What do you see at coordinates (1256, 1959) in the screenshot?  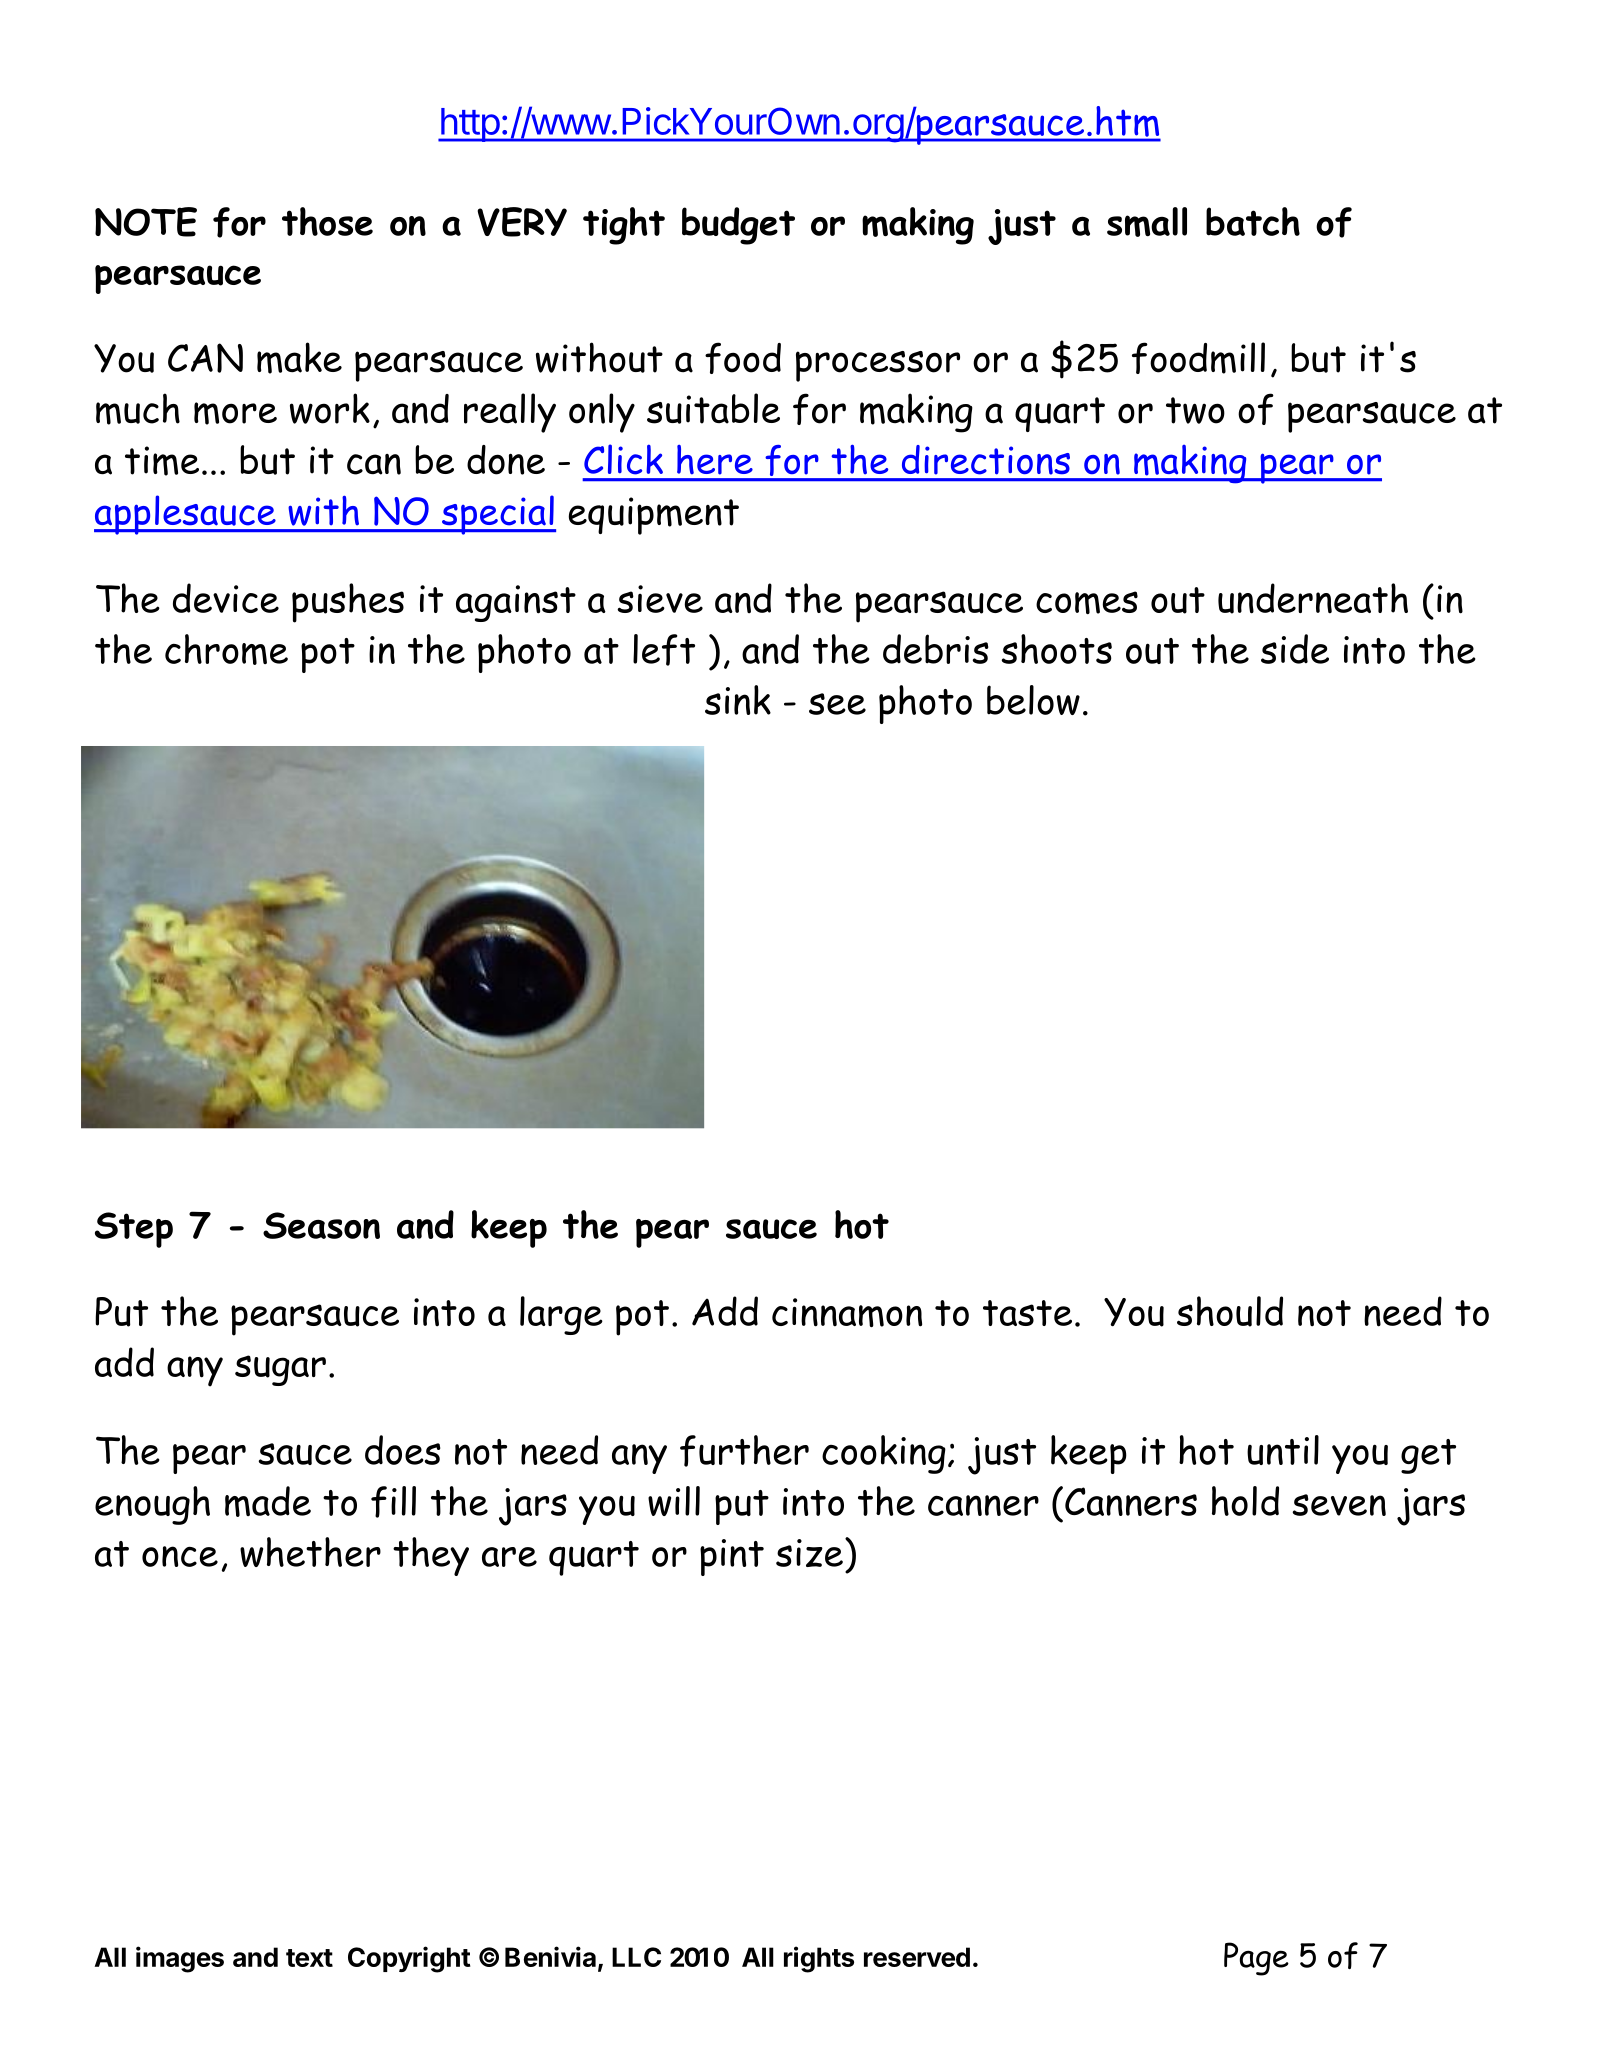 I see `Page` at bounding box center [1256, 1959].
